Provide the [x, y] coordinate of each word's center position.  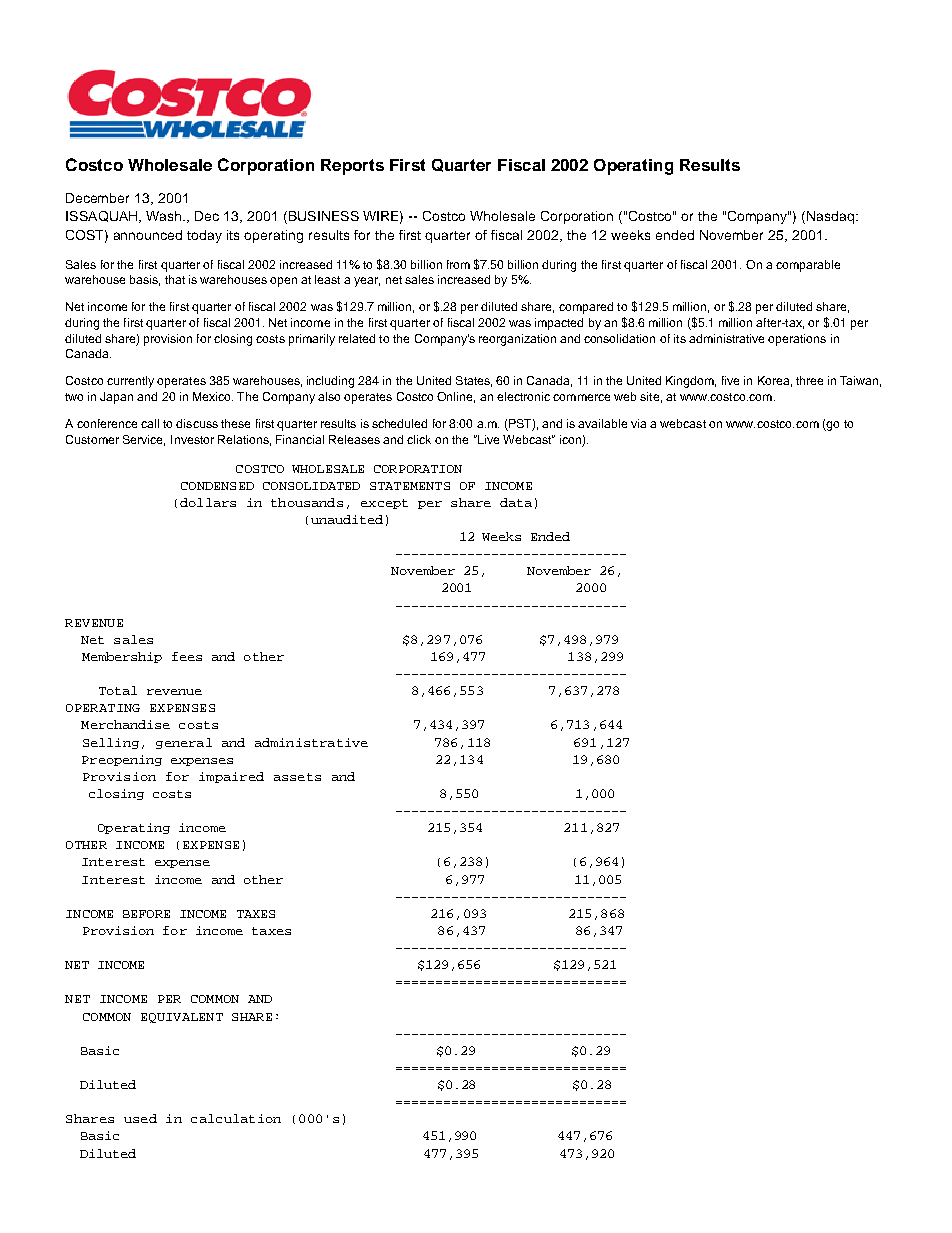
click [419, 439]
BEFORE [146, 914]
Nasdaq [832, 217]
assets [297, 777]
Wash [165, 216]
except [384, 504]
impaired [231, 777]
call [150, 423]
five [730, 380]
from [458, 264]
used [140, 1118]
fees [187, 656]
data [516, 502]
